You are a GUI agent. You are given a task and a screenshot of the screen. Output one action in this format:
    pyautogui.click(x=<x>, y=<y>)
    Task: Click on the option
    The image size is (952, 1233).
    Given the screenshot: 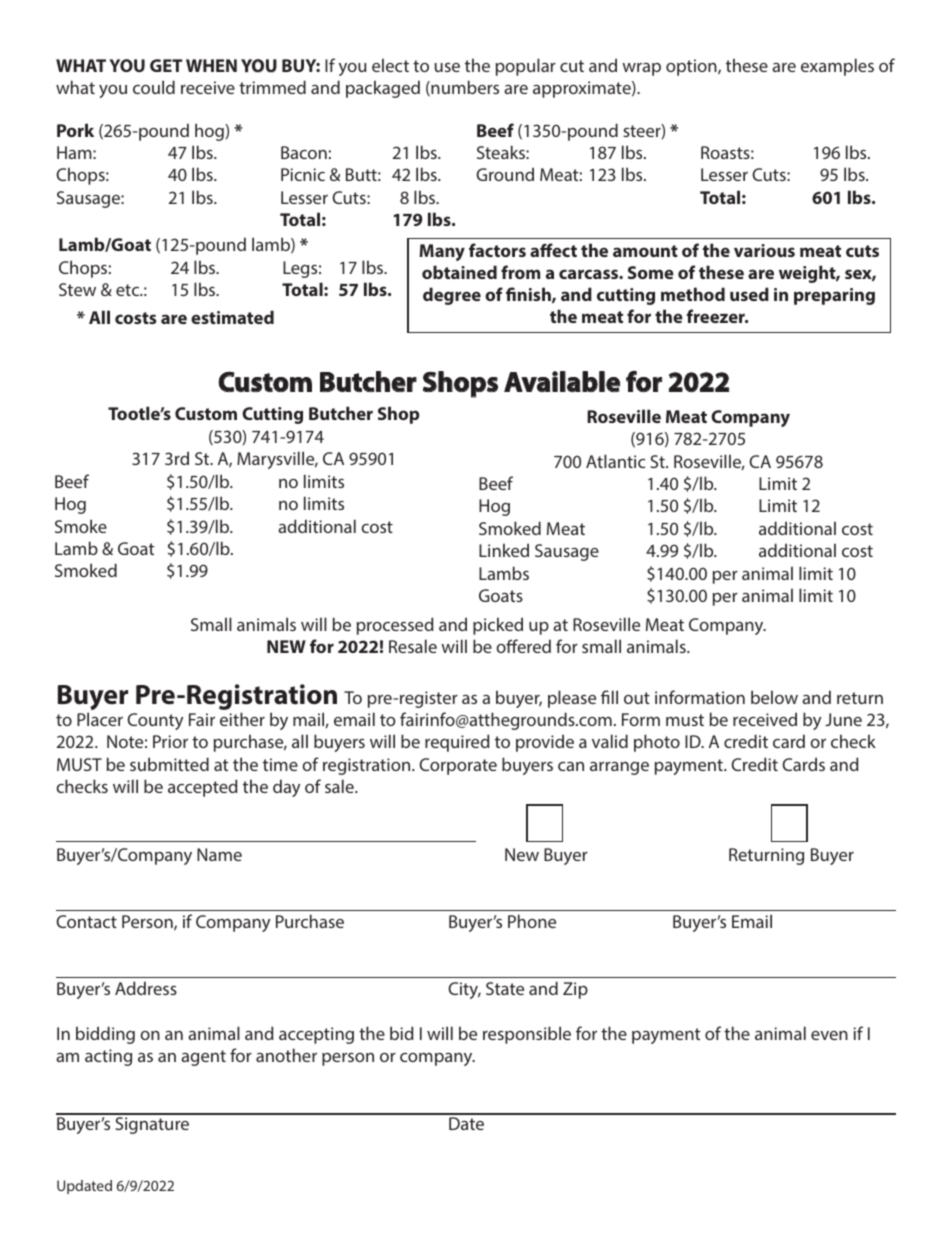 What is the action you would take?
    pyautogui.click(x=692, y=67)
